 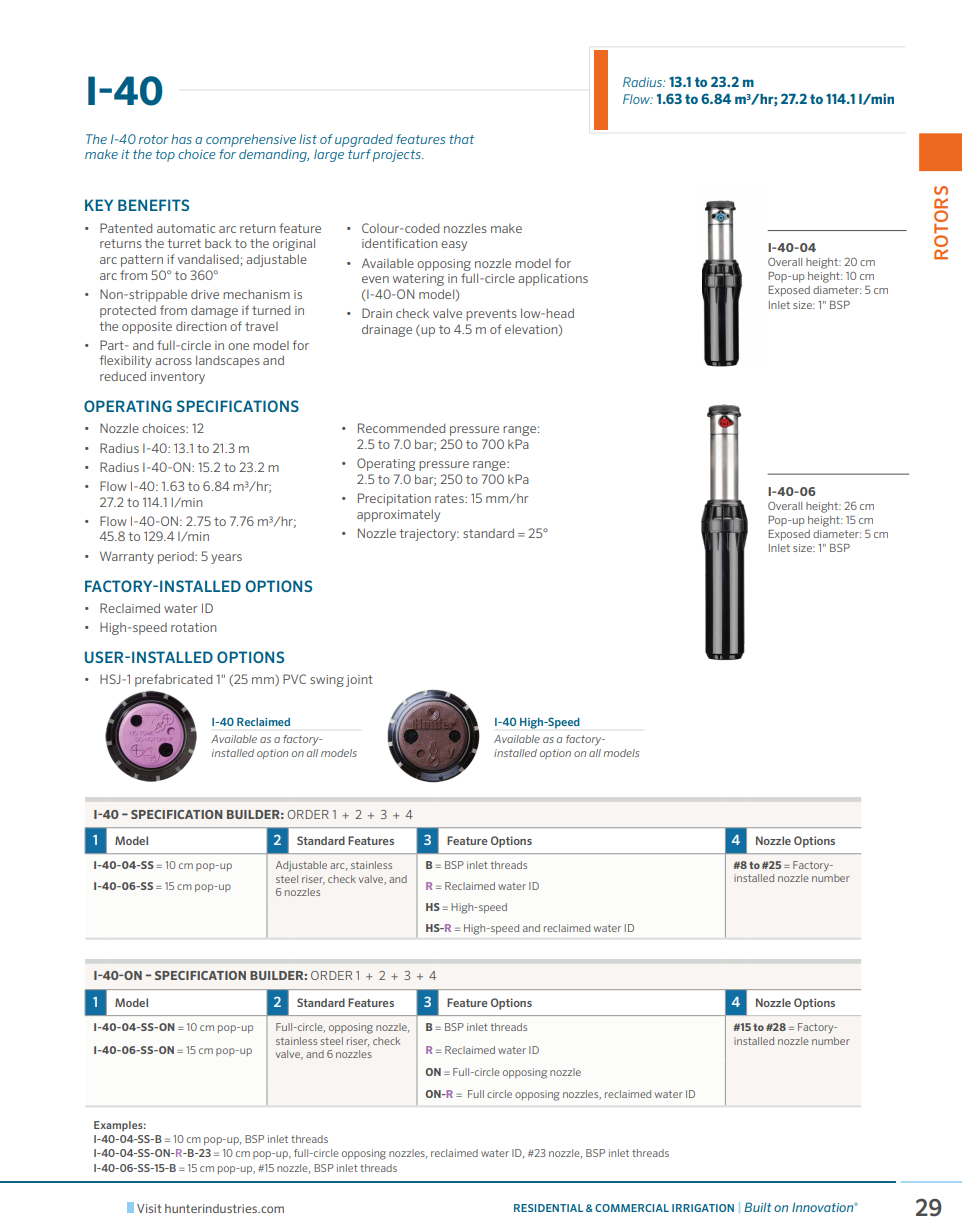 What do you see at coordinates (429, 535) in the screenshot?
I see `trajectory` at bounding box center [429, 535].
